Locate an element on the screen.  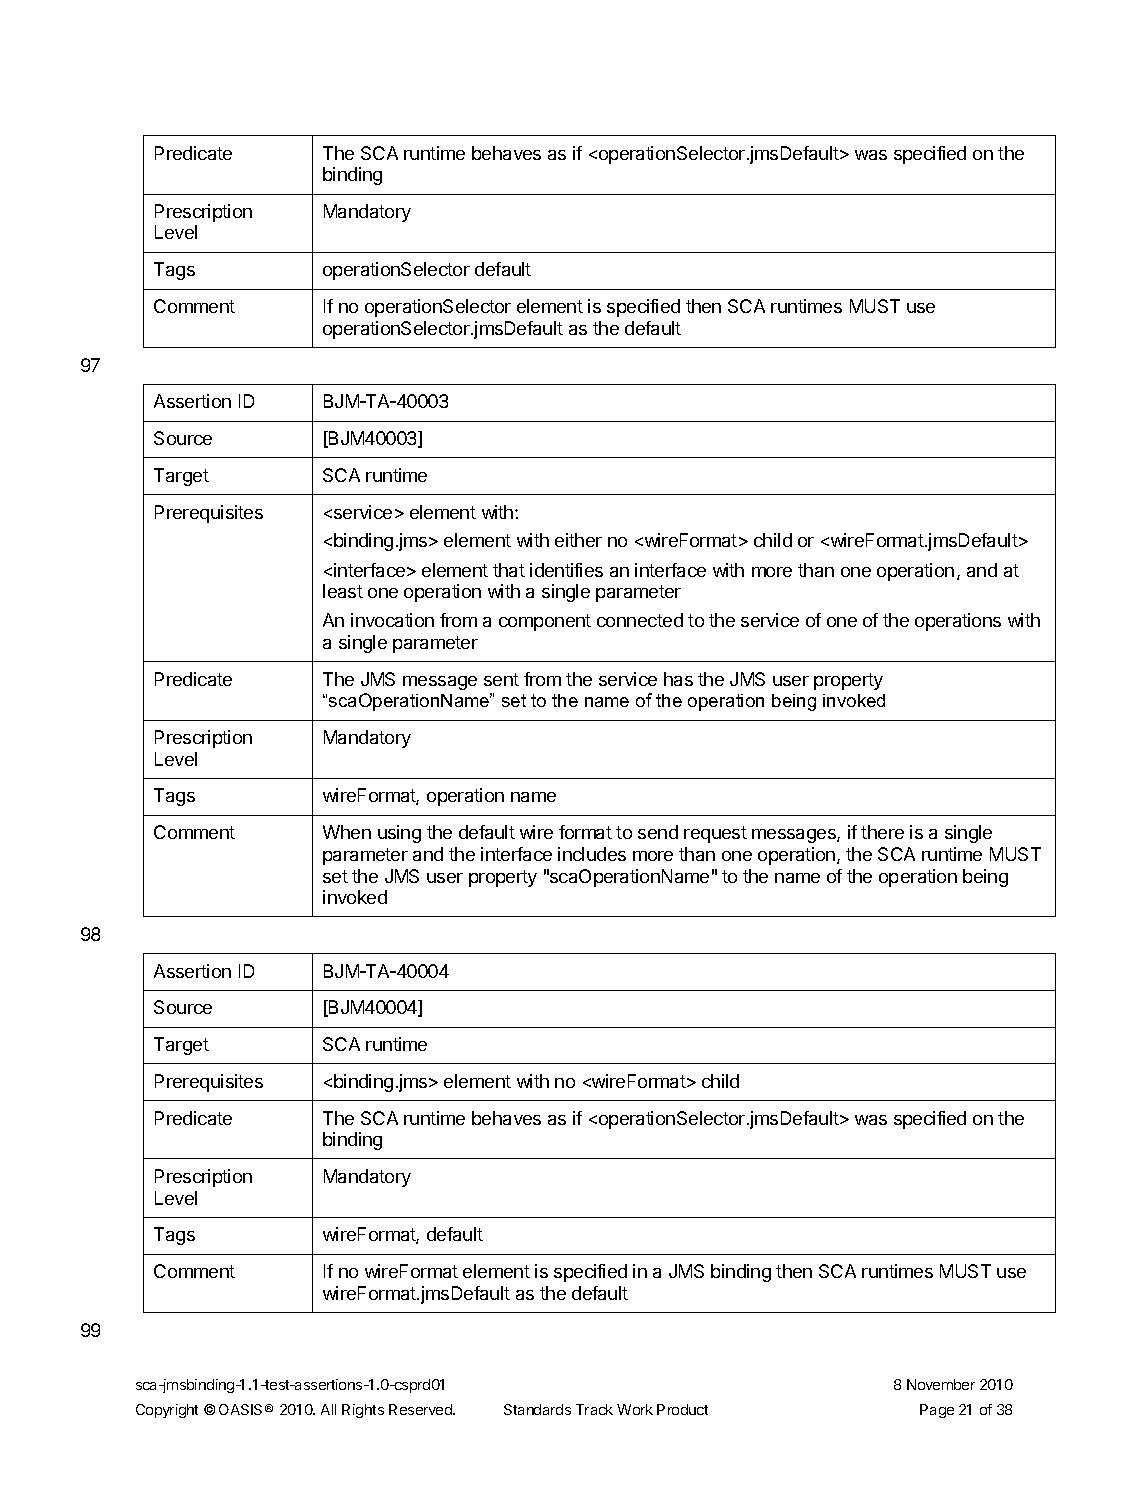
Track is located at coordinates (594, 1409).
